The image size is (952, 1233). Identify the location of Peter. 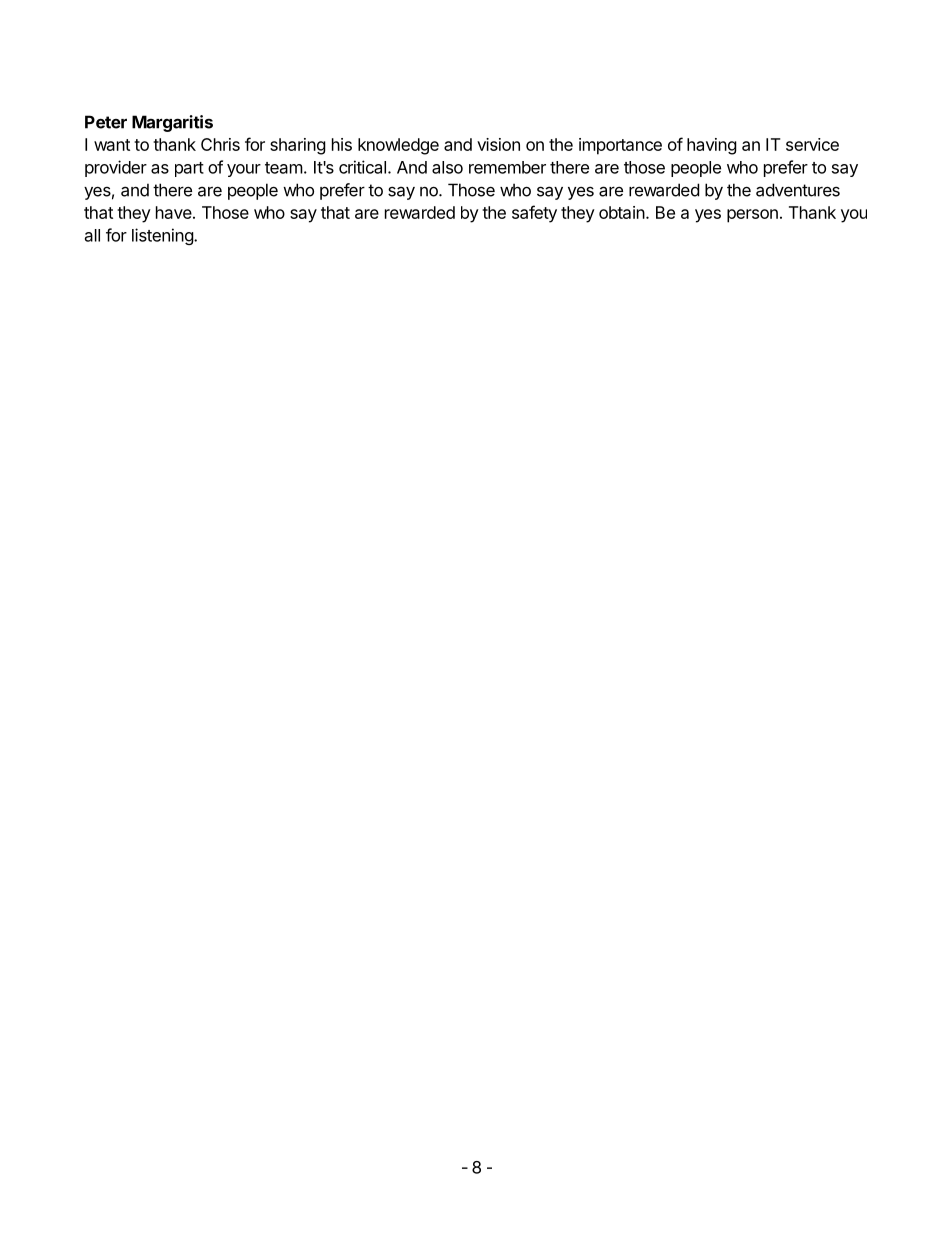
(106, 122).
